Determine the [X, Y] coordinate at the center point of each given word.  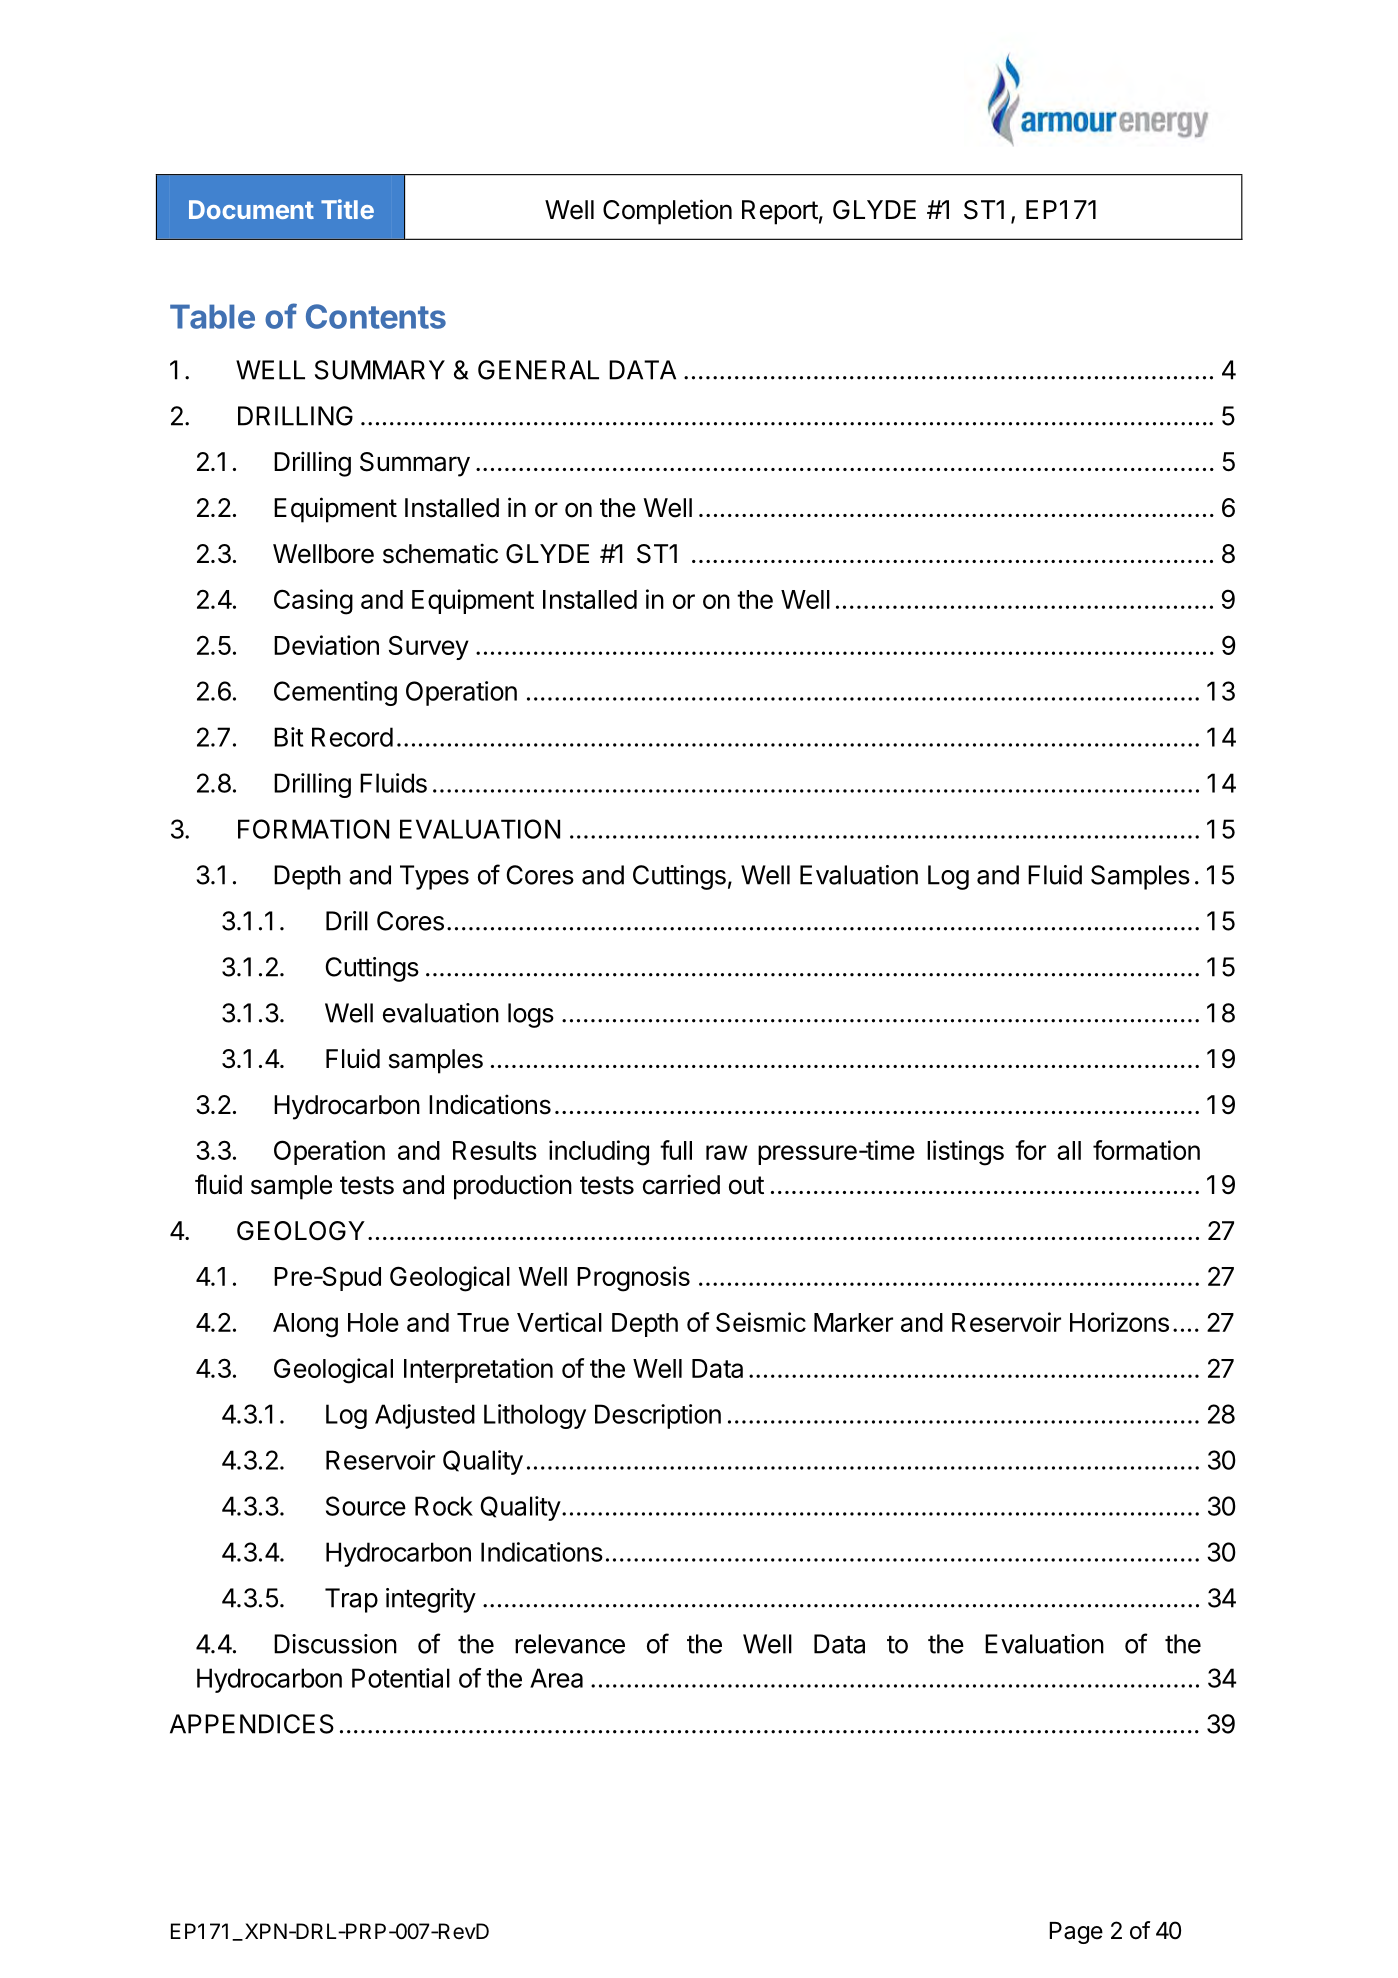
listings [965, 1153]
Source [366, 1506]
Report [780, 212]
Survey [429, 647]
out [746, 1185]
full [676, 1150]
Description [658, 1416]
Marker [853, 1322]
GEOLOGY [301, 1231]
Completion [667, 212]
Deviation [326, 645]
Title [347, 209]
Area [556, 1678]
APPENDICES [252, 1724]
